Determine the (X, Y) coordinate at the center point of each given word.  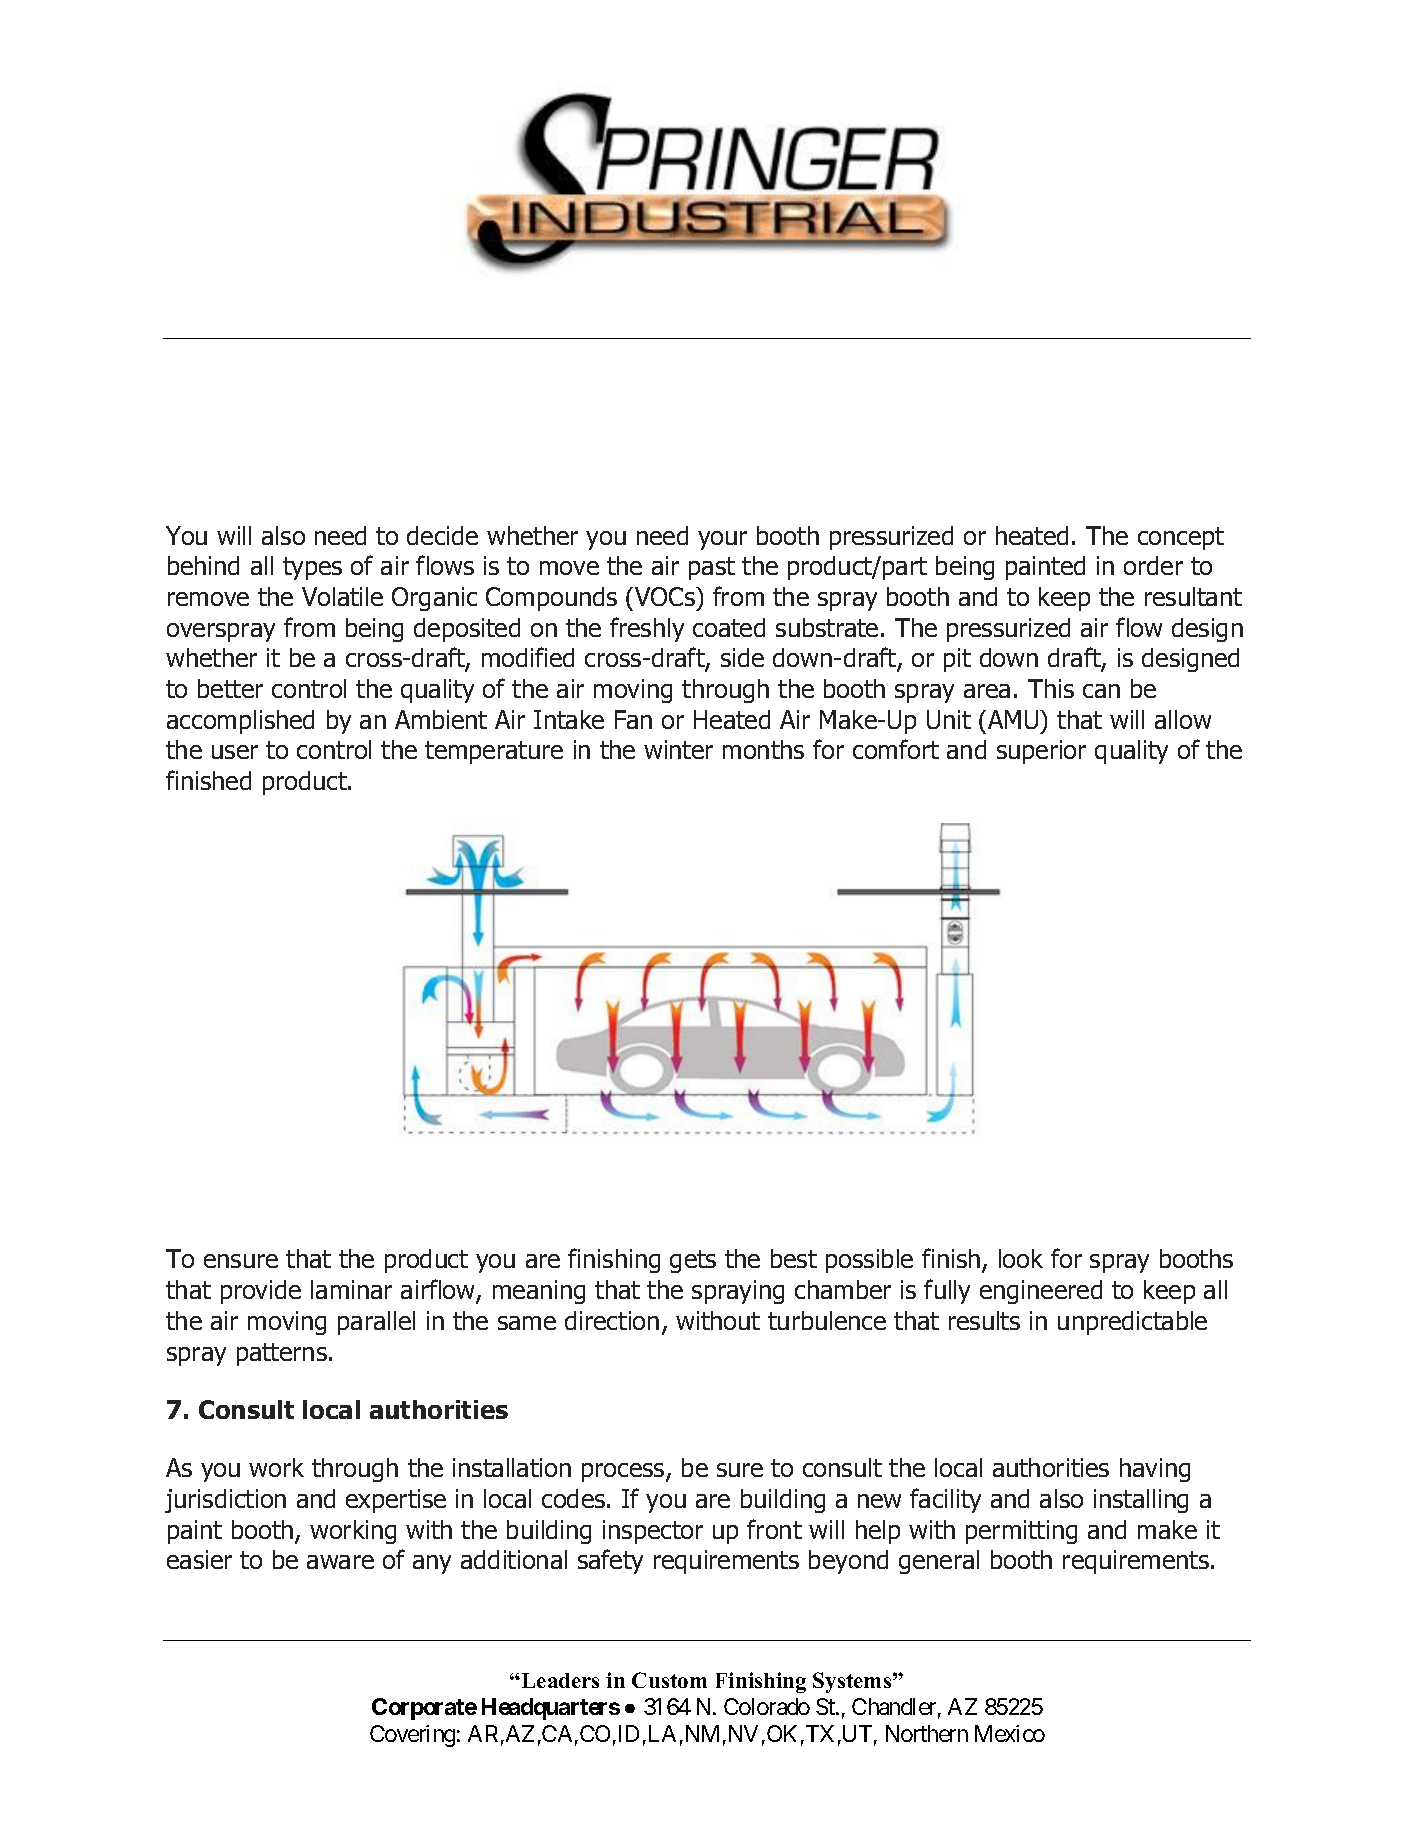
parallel (376, 1323)
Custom (669, 1680)
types (312, 568)
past (712, 568)
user (235, 752)
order (1153, 565)
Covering (412, 1736)
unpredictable (1132, 1323)
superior (1041, 752)
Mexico (1010, 1733)
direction (612, 1320)
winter (678, 749)
